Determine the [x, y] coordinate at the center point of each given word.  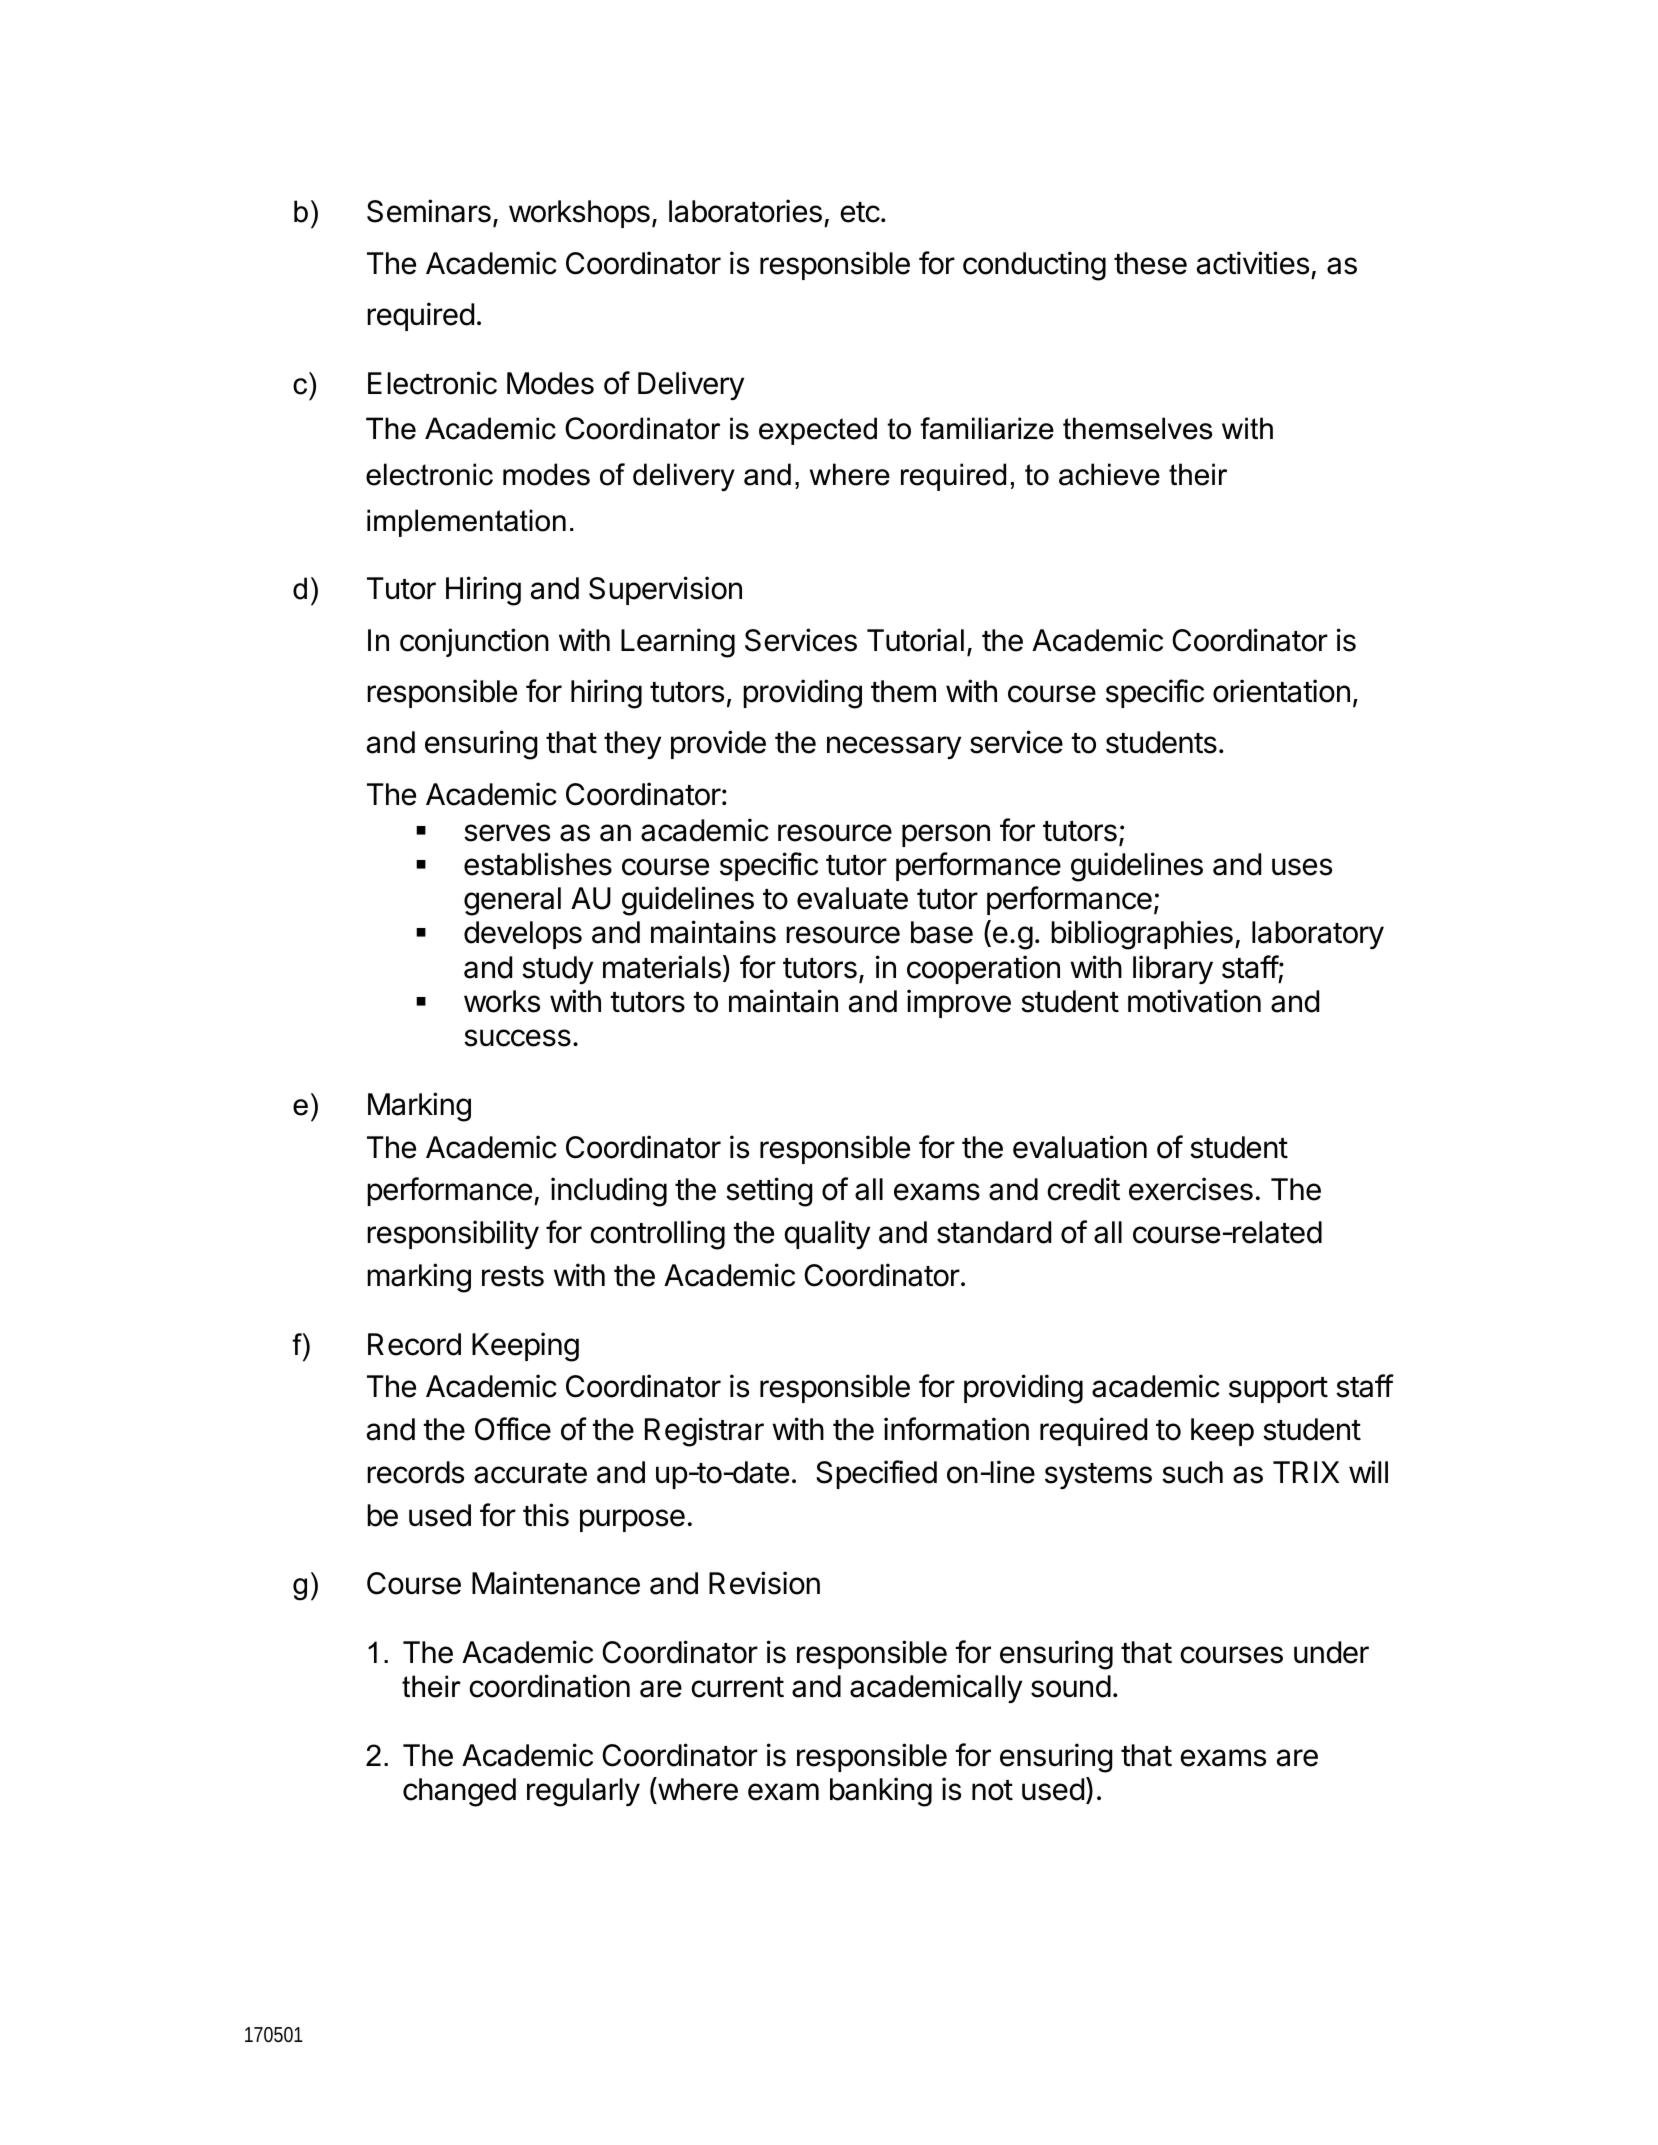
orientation [1281, 691]
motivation [1194, 1001]
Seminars [429, 211]
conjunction [474, 642]
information [956, 1429]
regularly [583, 1792]
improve [959, 1003]
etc [860, 212]
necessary [894, 747]
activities [1253, 263]
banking [881, 1792]
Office [513, 1429]
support [1278, 1390]
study [557, 970]
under [1331, 1652]
